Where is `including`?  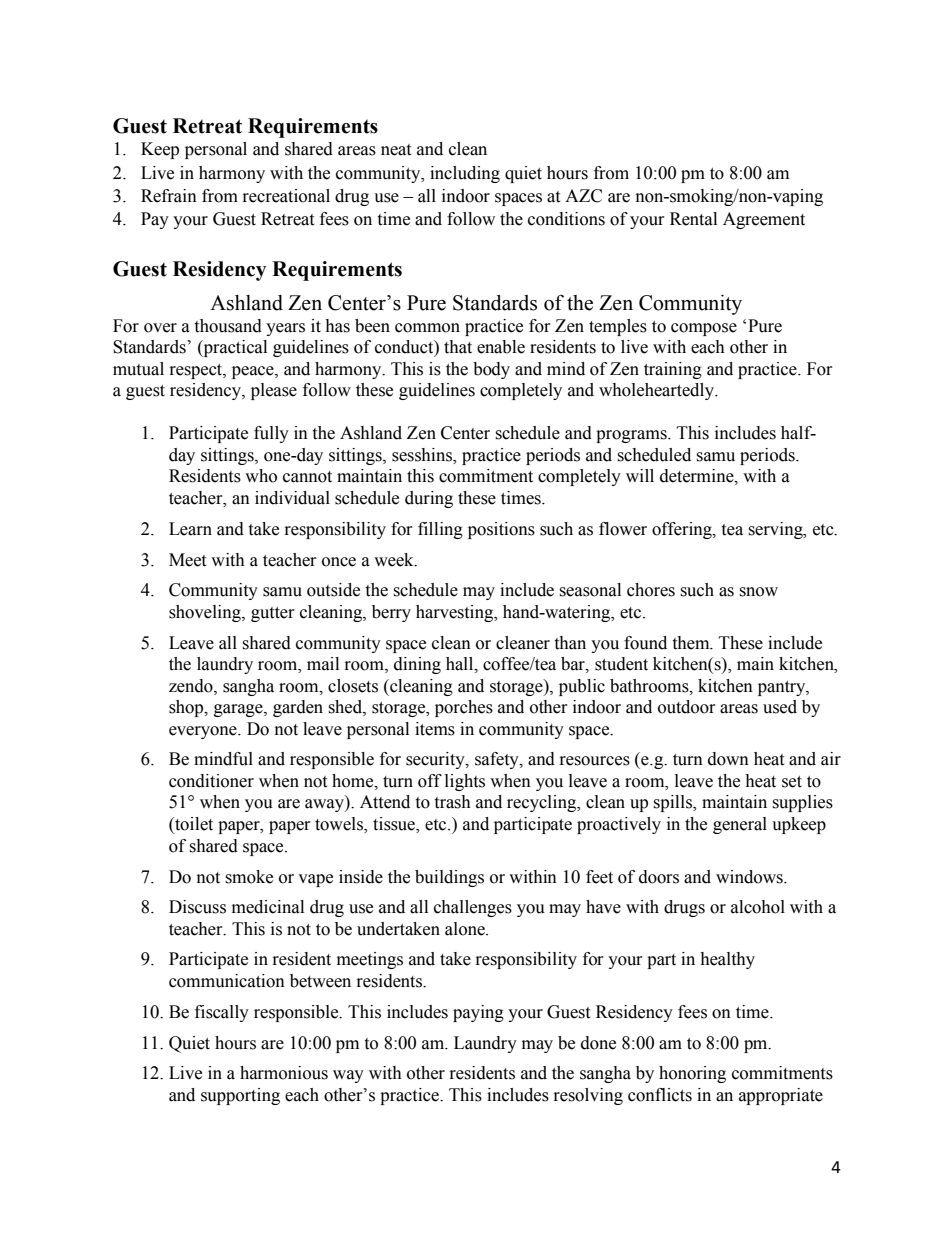
including is located at coordinates (465, 174).
